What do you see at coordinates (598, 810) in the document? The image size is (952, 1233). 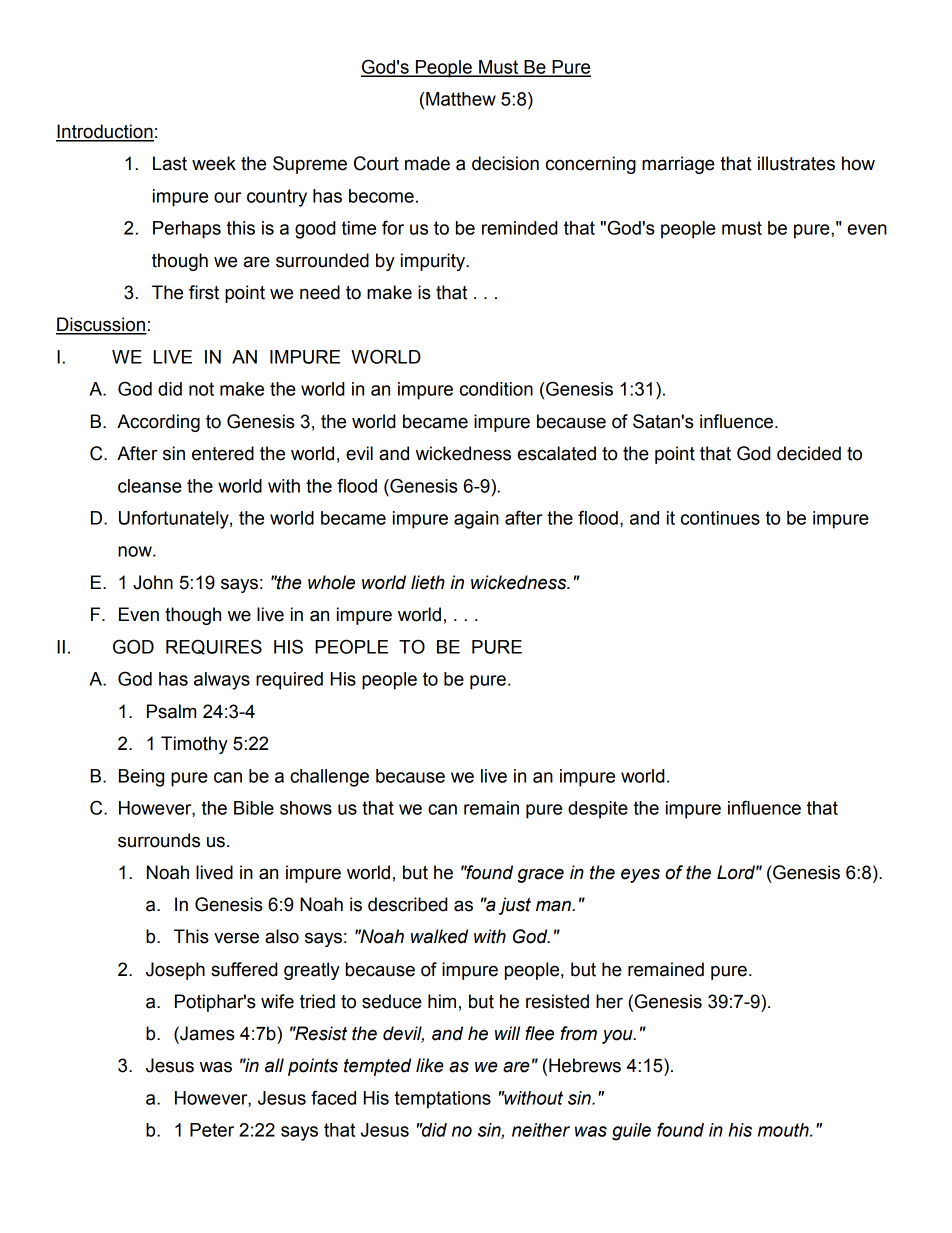 I see `despite` at bounding box center [598, 810].
